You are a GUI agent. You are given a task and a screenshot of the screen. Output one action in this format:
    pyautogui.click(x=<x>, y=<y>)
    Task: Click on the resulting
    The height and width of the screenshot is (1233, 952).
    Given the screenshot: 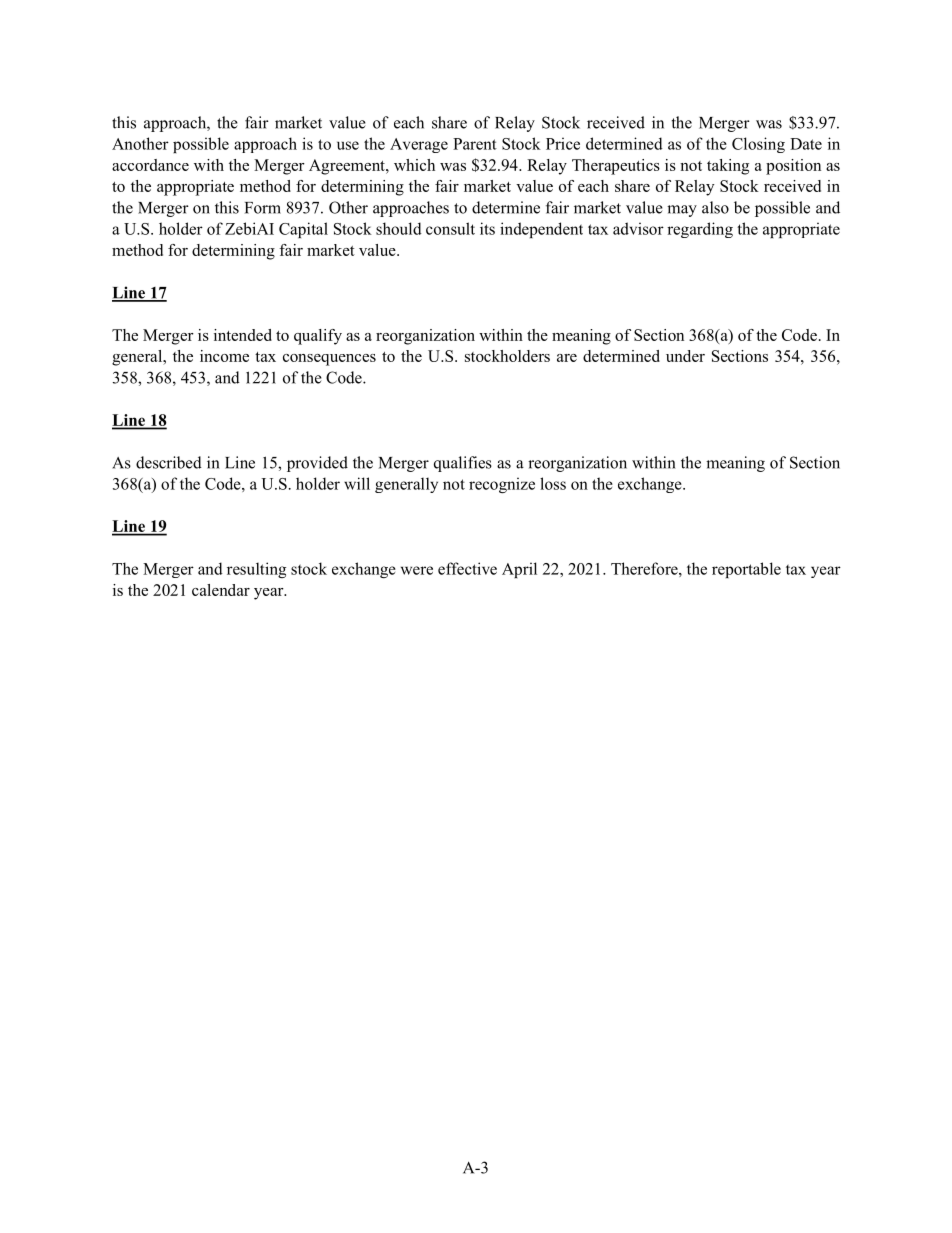 What is the action you would take?
    pyautogui.click(x=256, y=570)
